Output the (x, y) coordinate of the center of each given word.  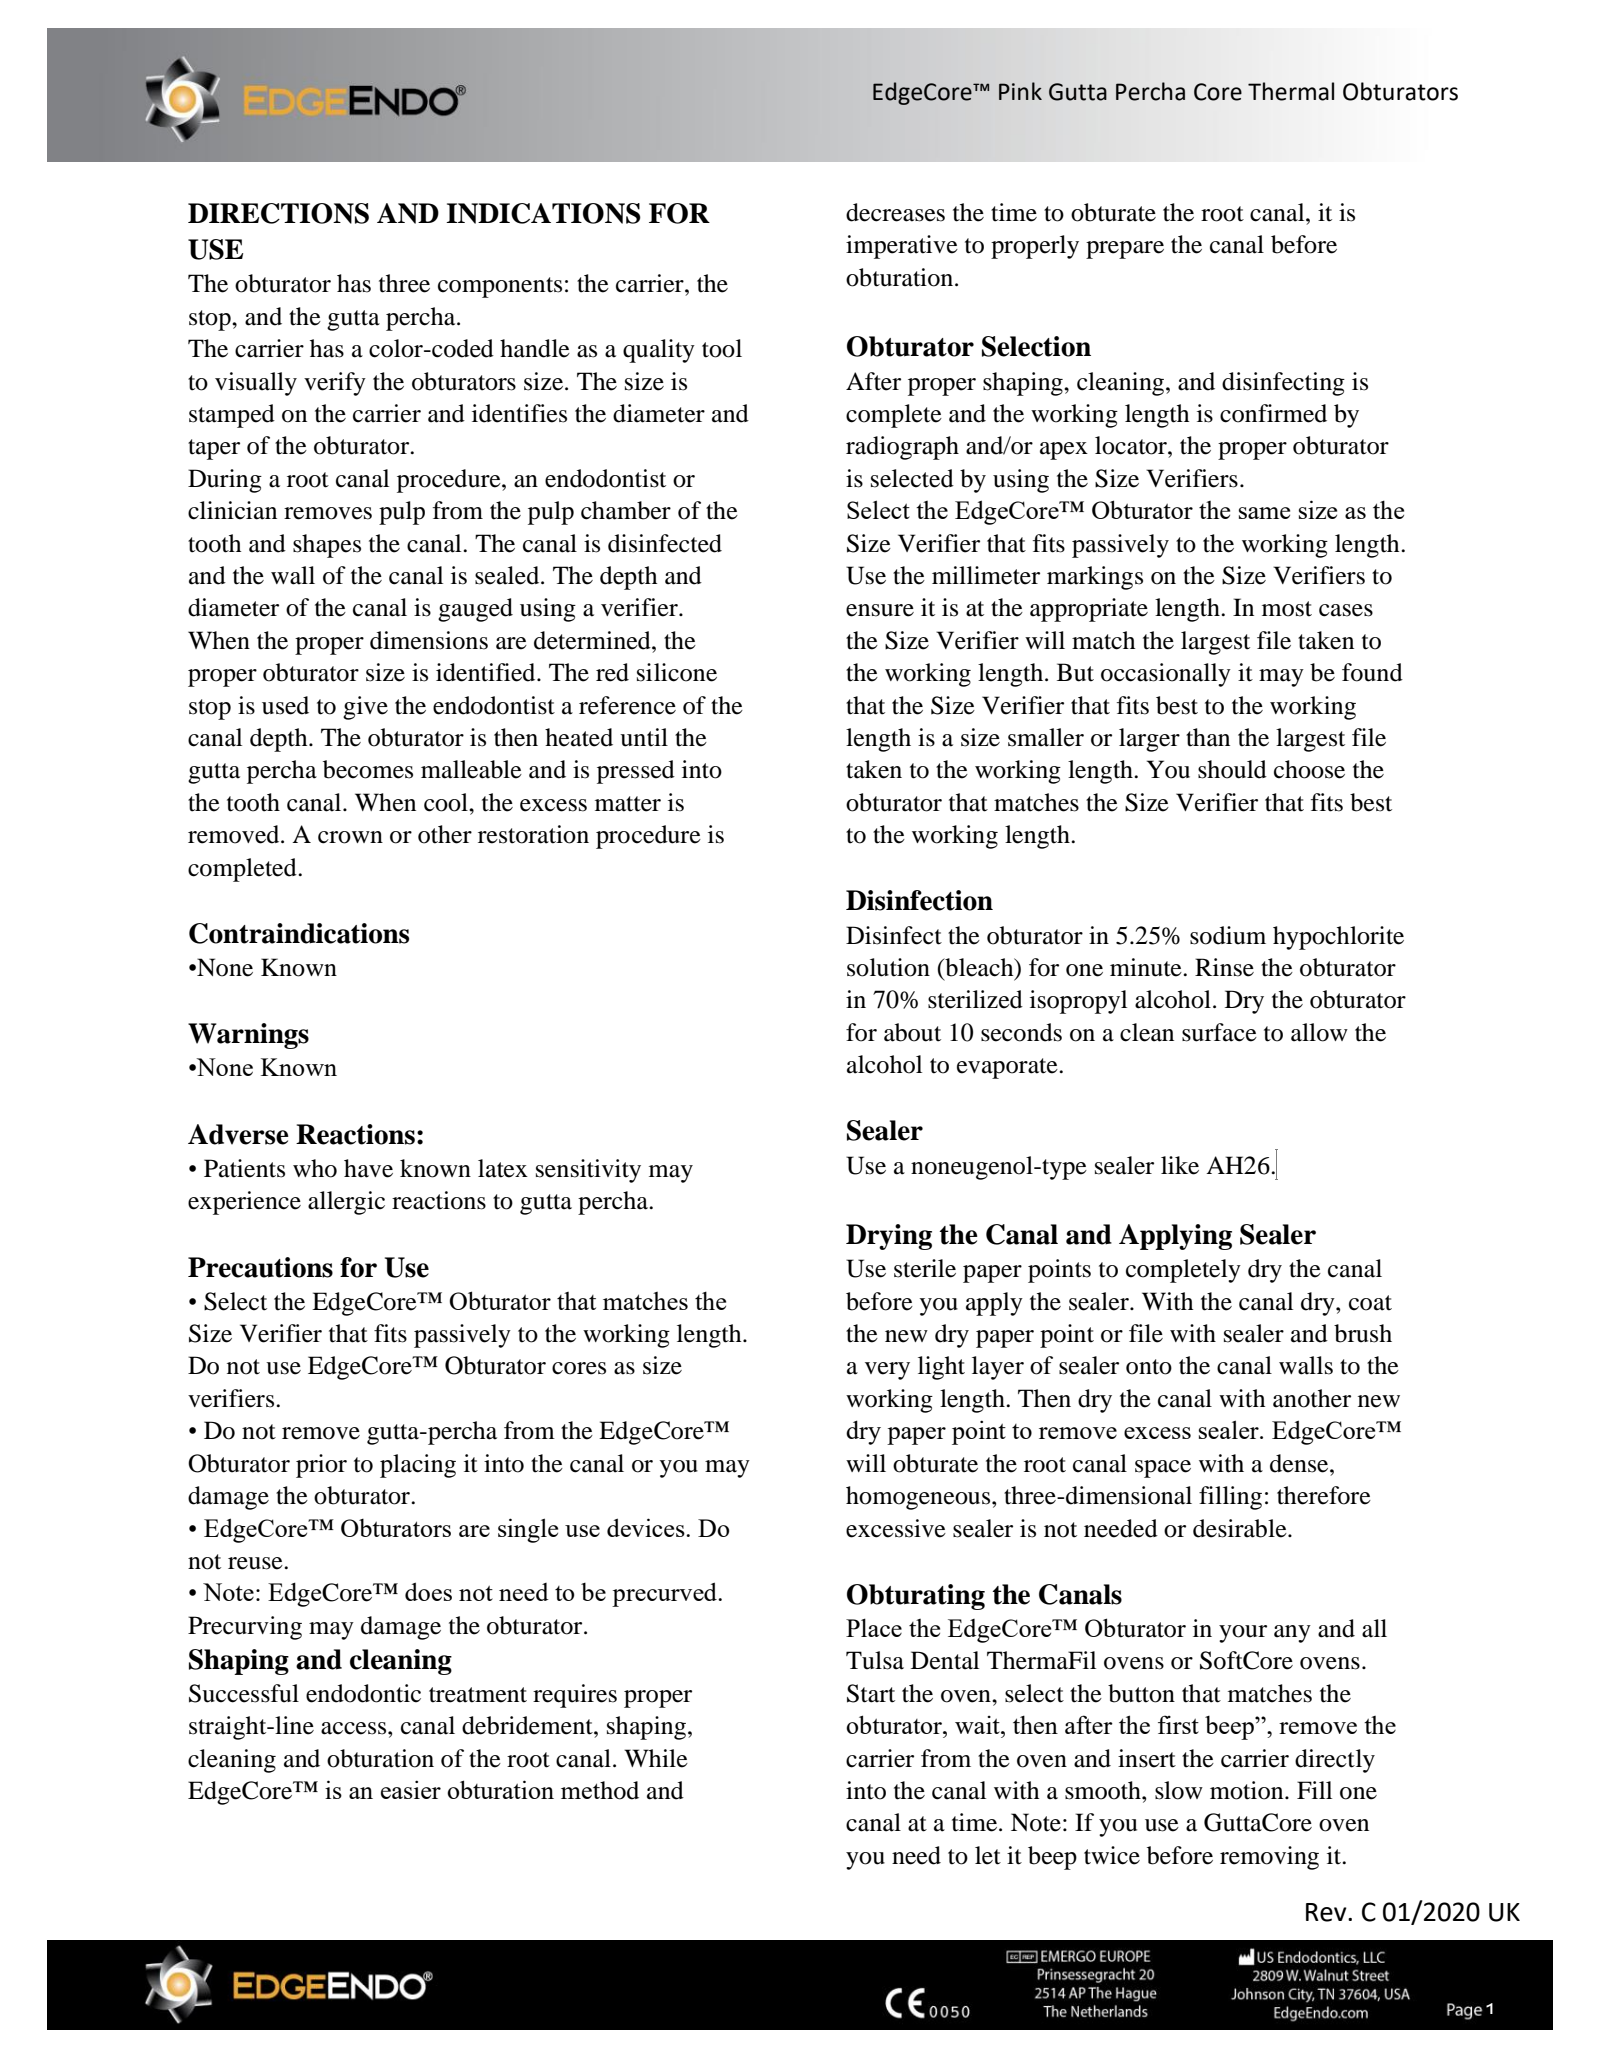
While (656, 1758)
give (365, 708)
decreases (895, 212)
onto (1149, 1367)
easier (411, 1789)
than (1208, 737)
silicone (677, 672)
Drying (889, 1237)
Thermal (1291, 91)
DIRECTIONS (278, 213)
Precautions (260, 1267)
